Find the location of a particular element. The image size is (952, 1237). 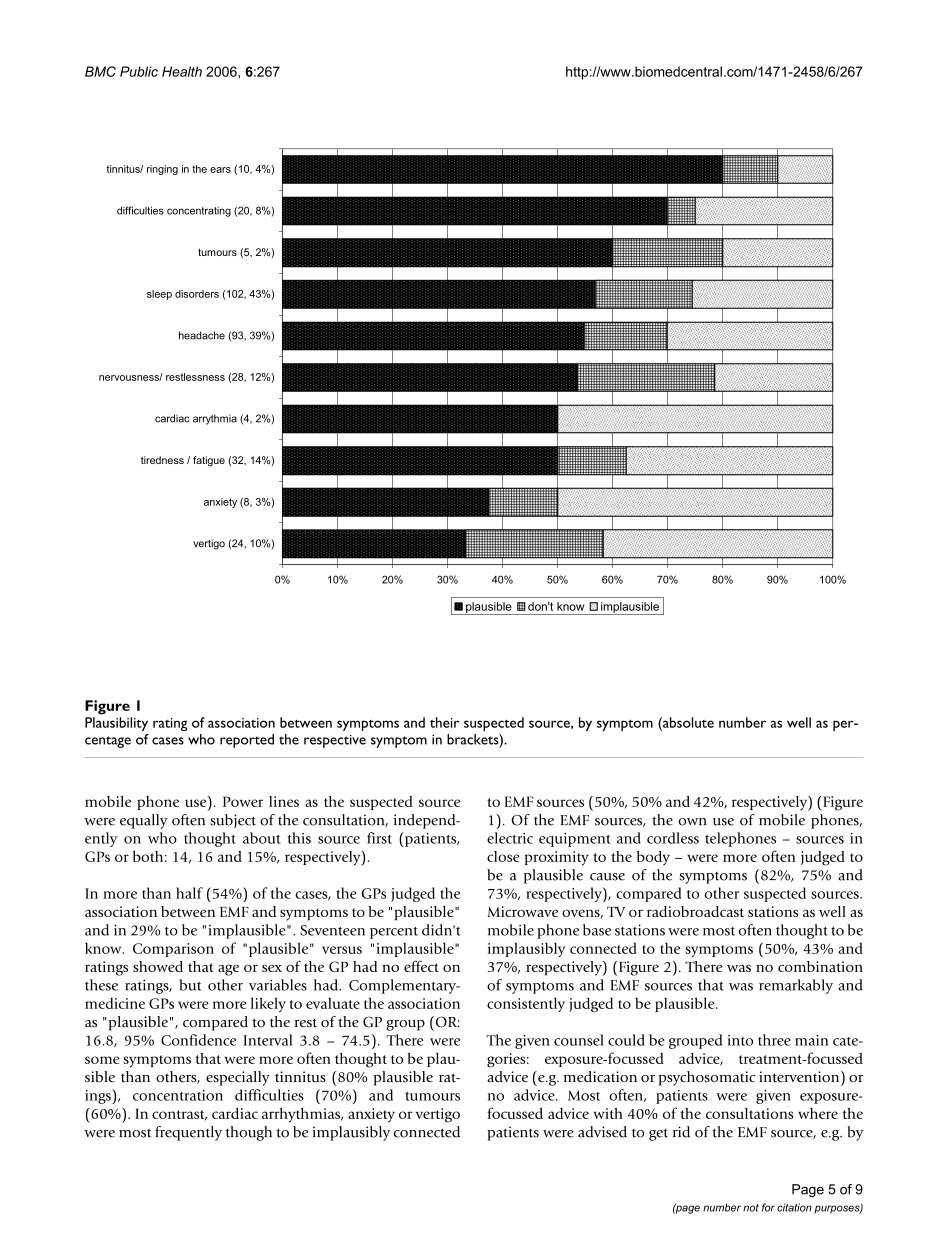

Health is located at coordinates (182, 71).
